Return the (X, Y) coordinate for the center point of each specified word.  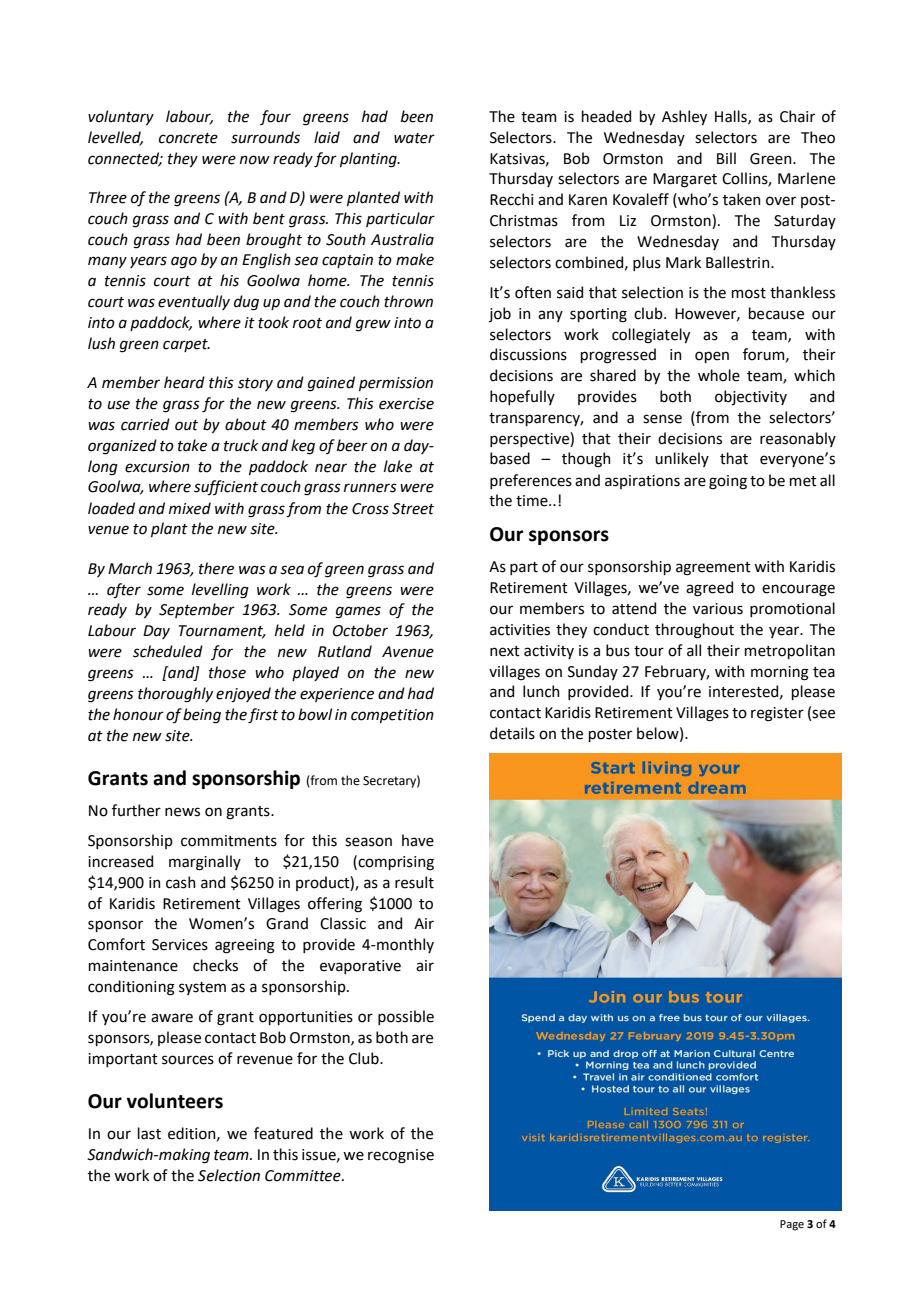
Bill (726, 158)
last (149, 1133)
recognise (401, 1156)
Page (792, 1225)
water (414, 138)
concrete (188, 138)
